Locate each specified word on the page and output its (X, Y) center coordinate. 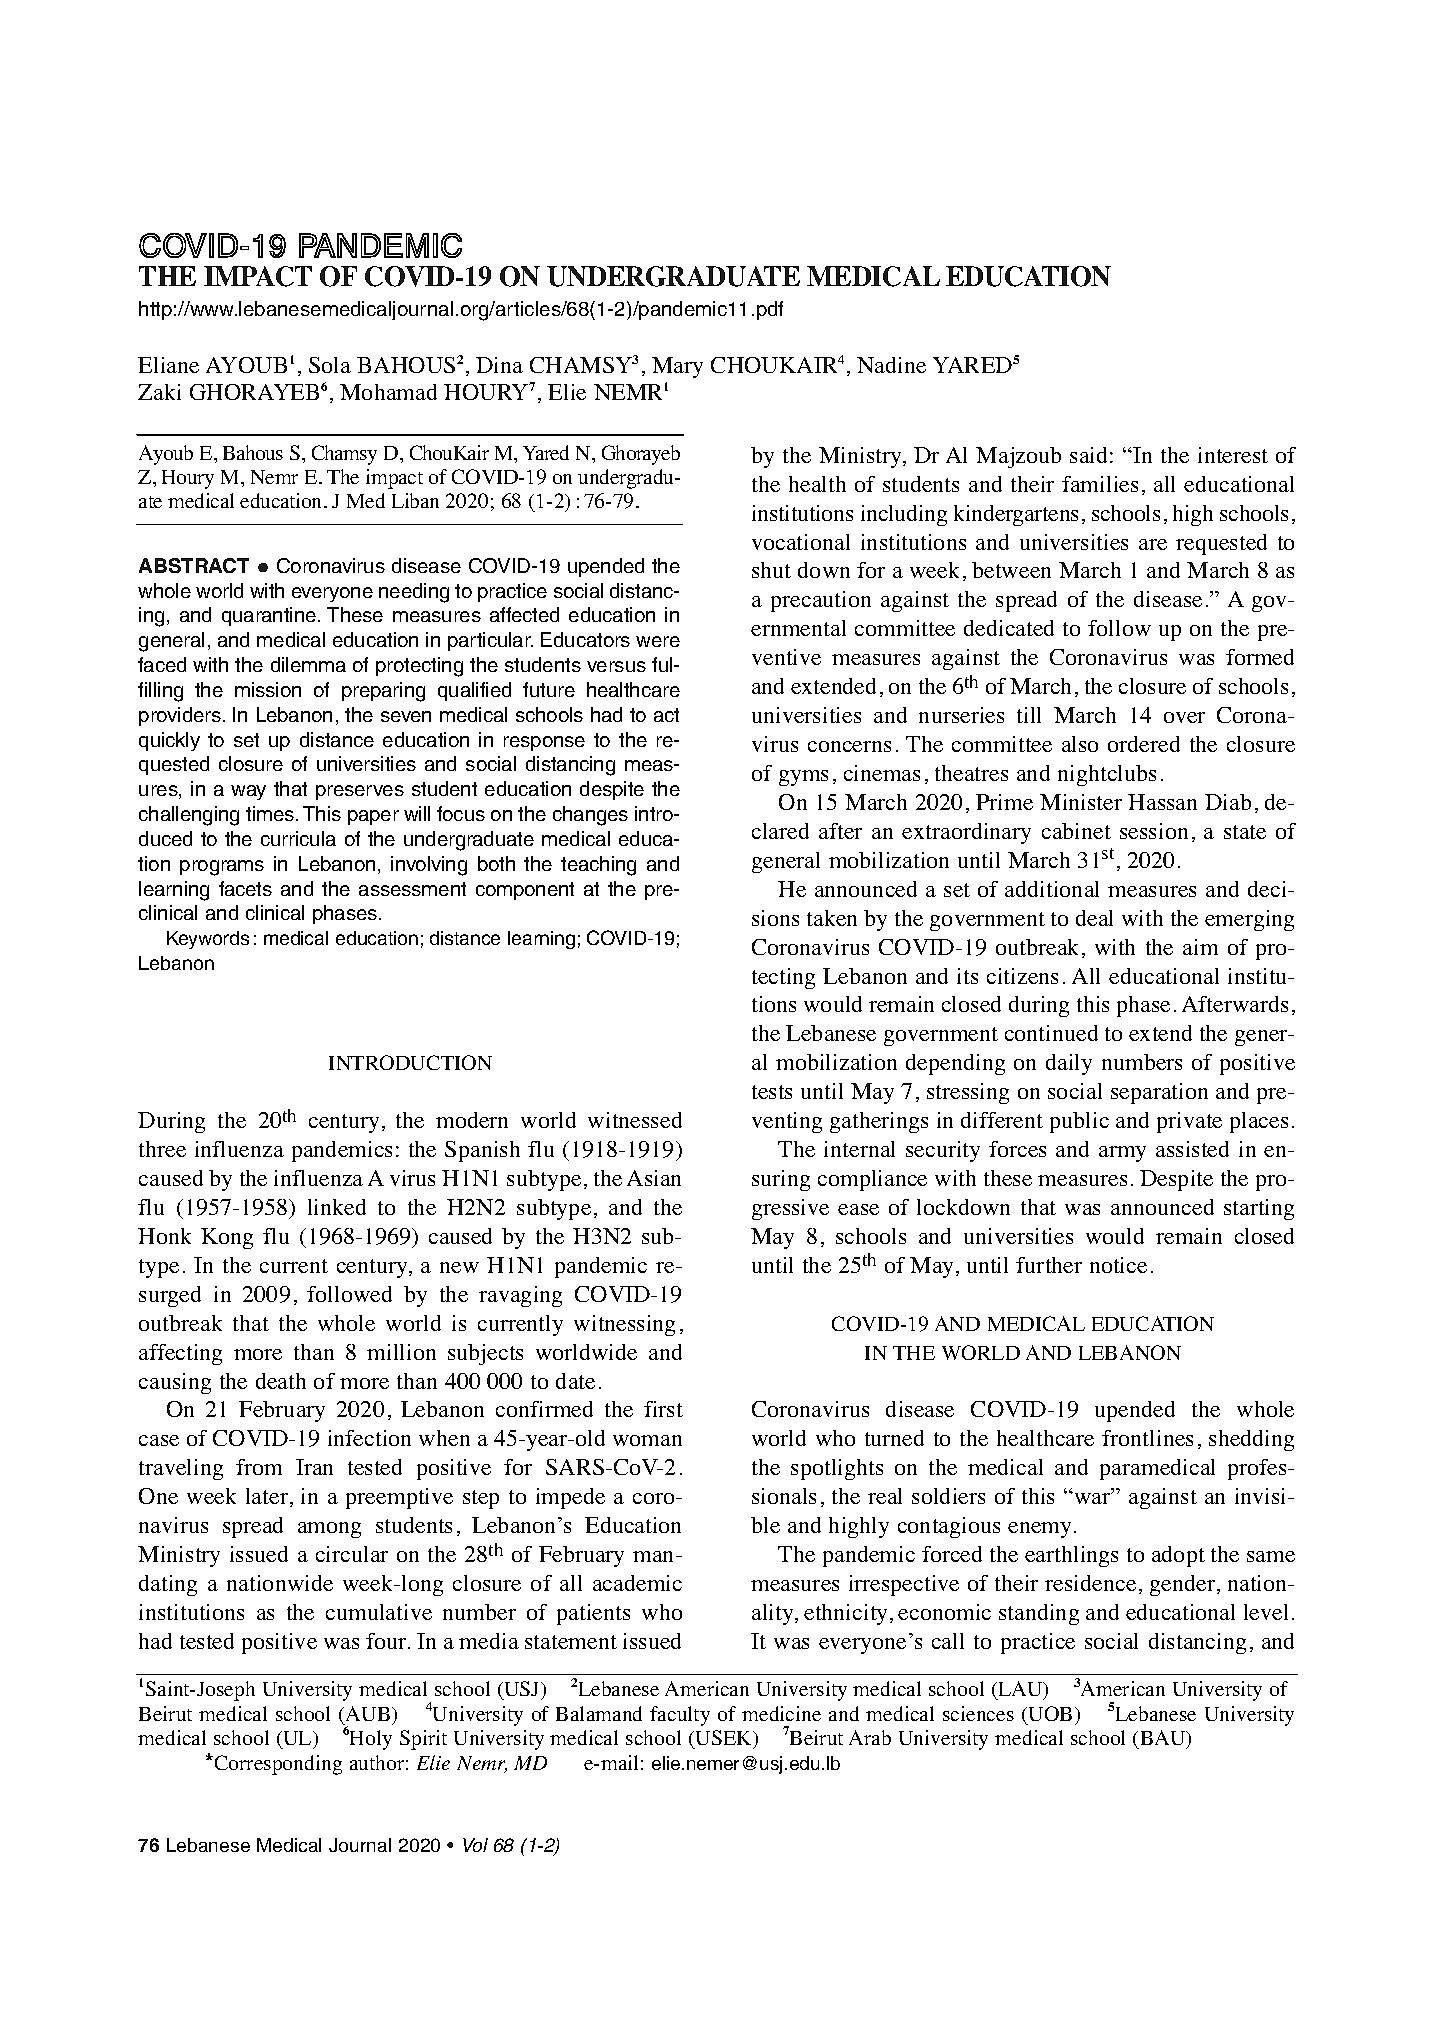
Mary (677, 367)
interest (1233, 455)
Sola (330, 365)
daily (1069, 1064)
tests (772, 1092)
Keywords (208, 940)
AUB (369, 1713)
